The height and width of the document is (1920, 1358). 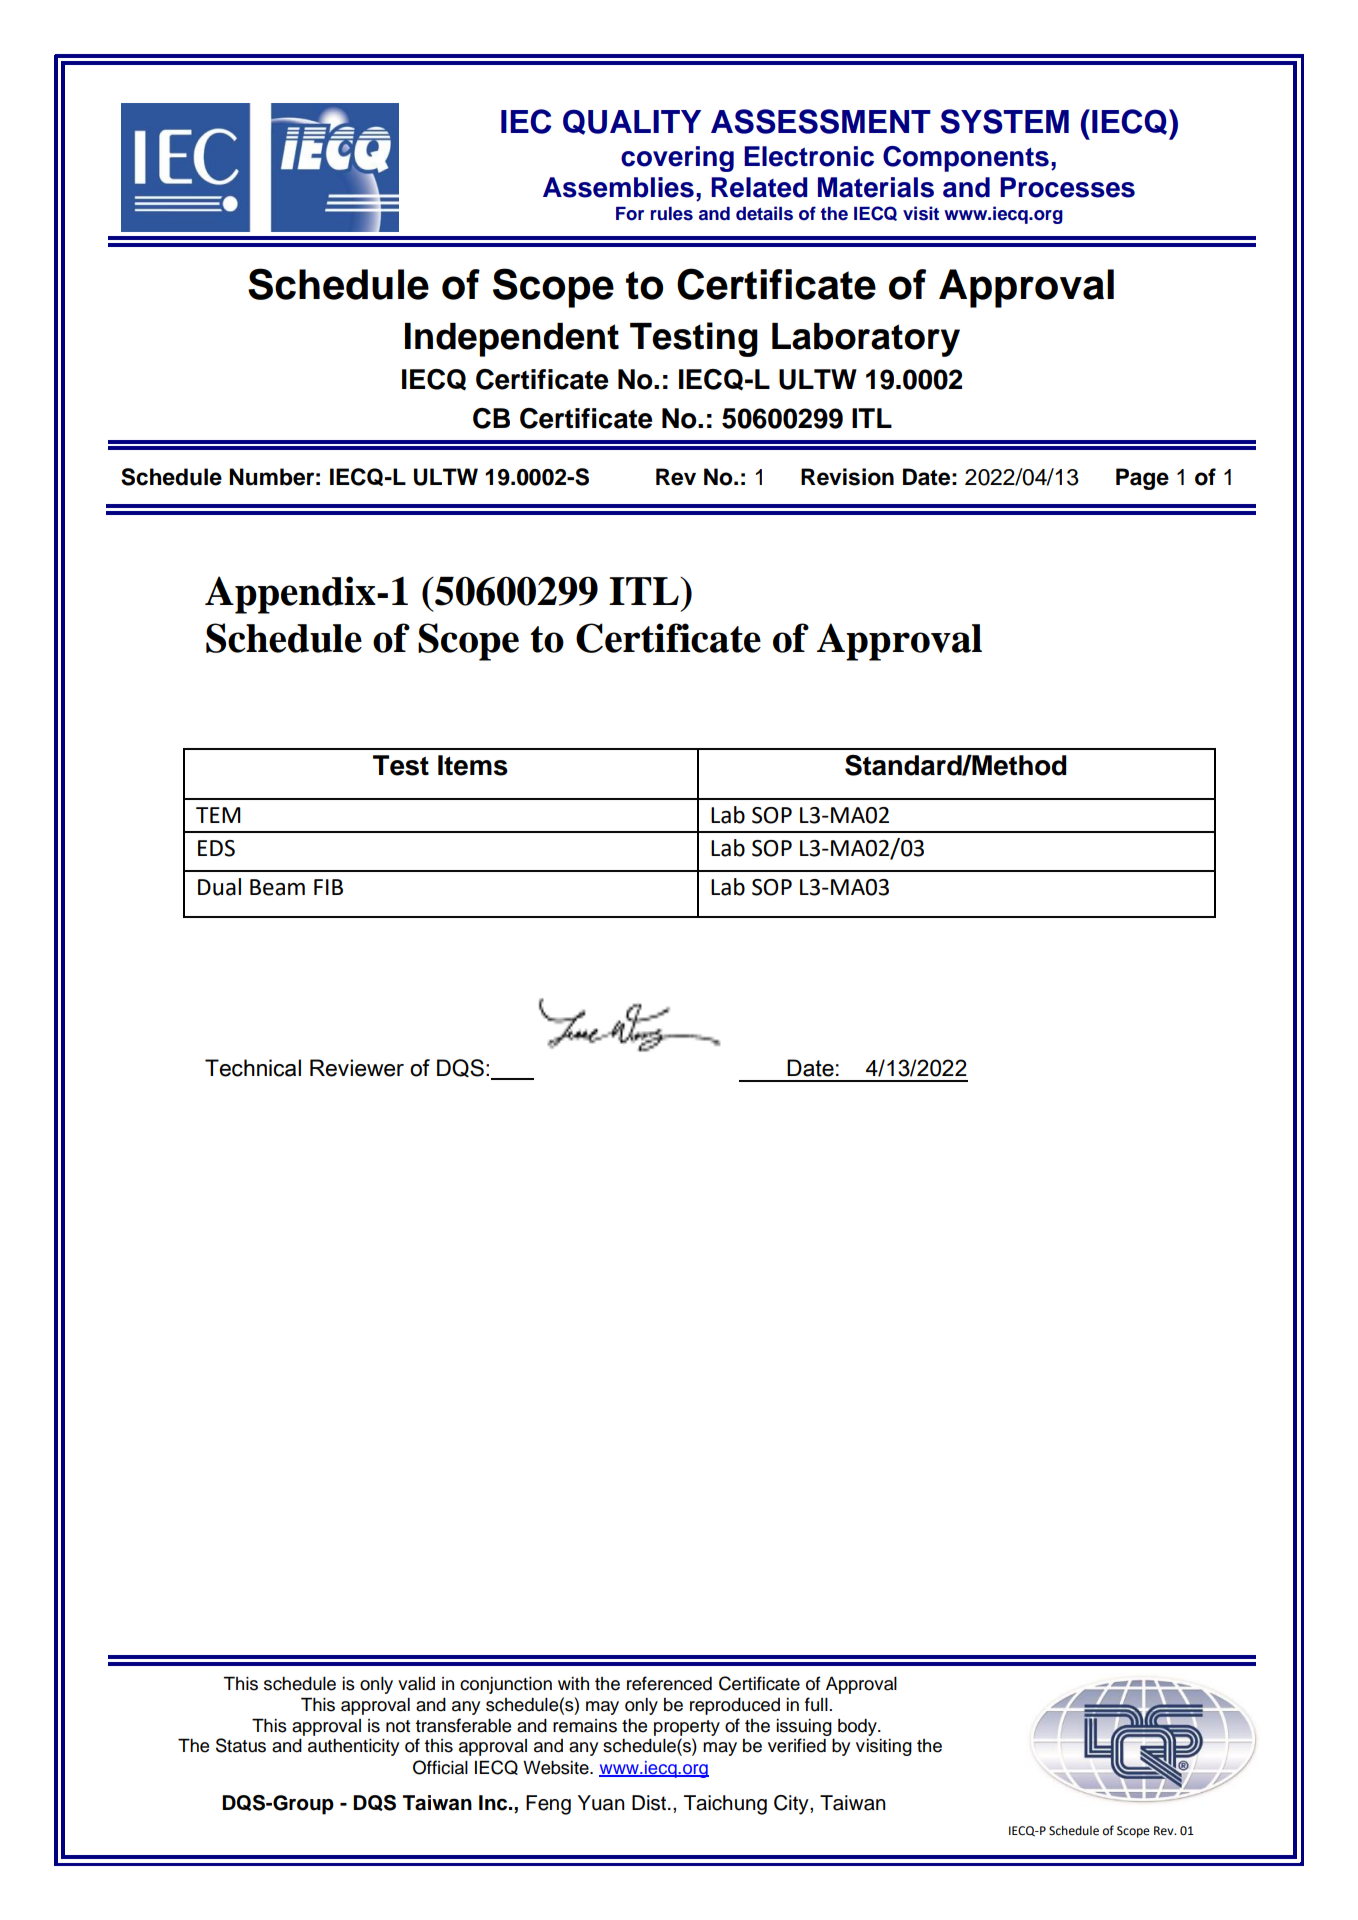 I want to click on Page, so click(x=1142, y=479).
